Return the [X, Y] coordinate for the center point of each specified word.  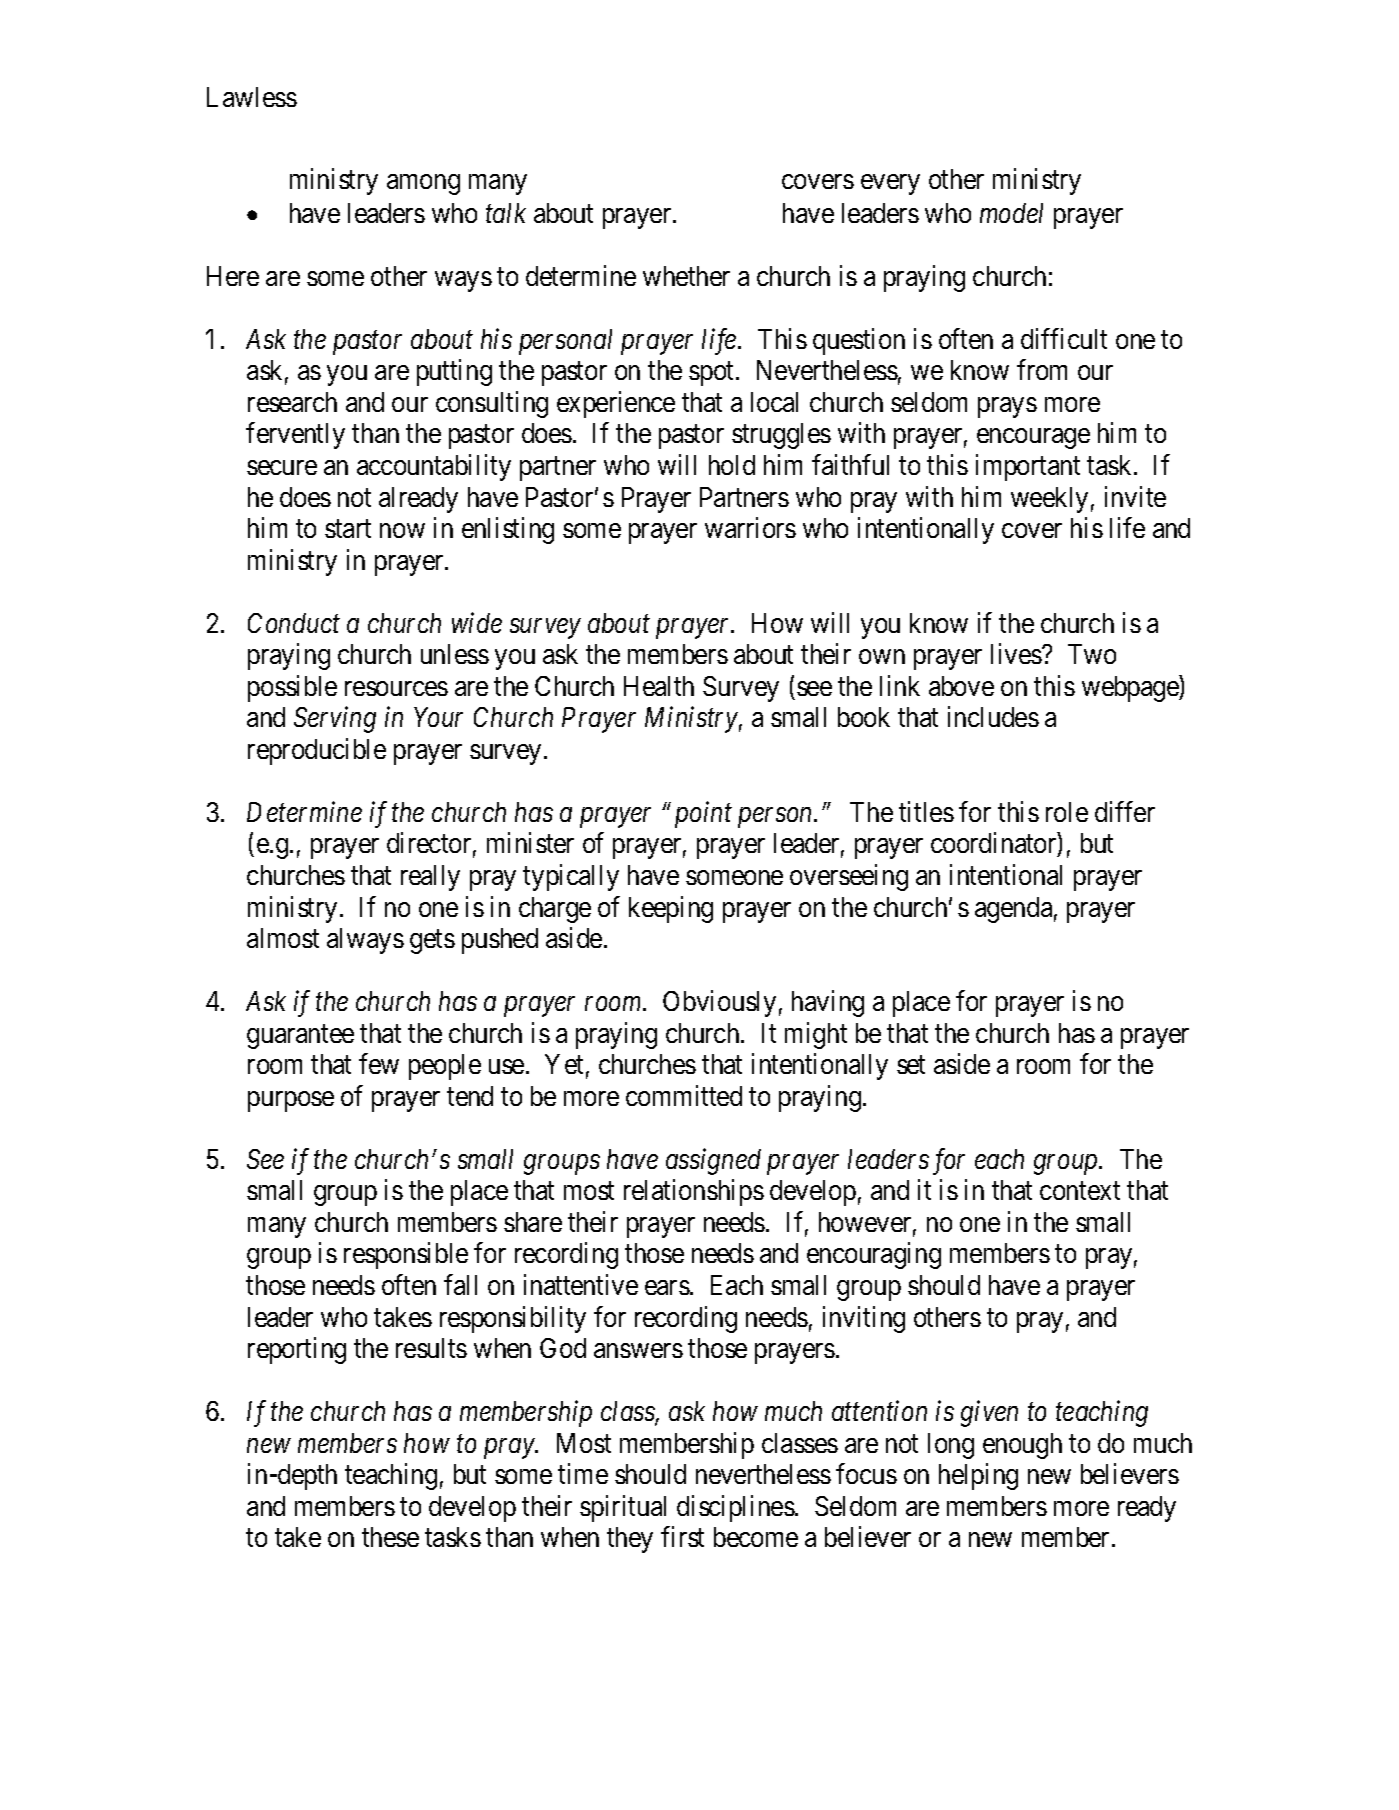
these [390, 1537]
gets [432, 942]
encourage [1033, 439]
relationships [694, 1193]
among [423, 185]
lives [1017, 654]
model [1011, 213]
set [911, 1065]
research [292, 402]
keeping [671, 909]
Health [659, 686]
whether [686, 276]
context [1080, 1191]
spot [713, 374]
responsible [406, 1256]
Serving [335, 720]
